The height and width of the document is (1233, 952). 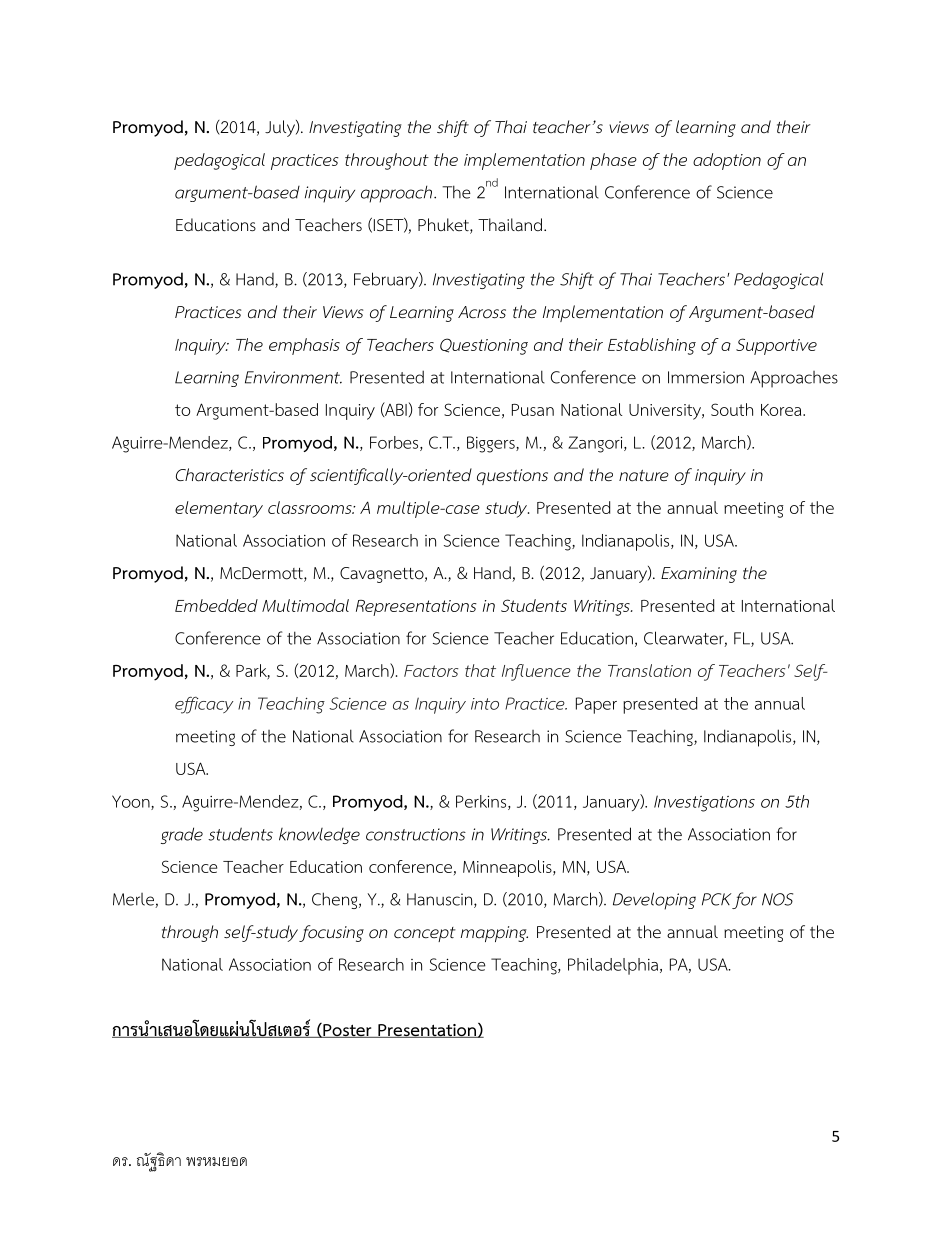 What do you see at coordinates (512, 477) in the document?
I see `questions` at bounding box center [512, 477].
